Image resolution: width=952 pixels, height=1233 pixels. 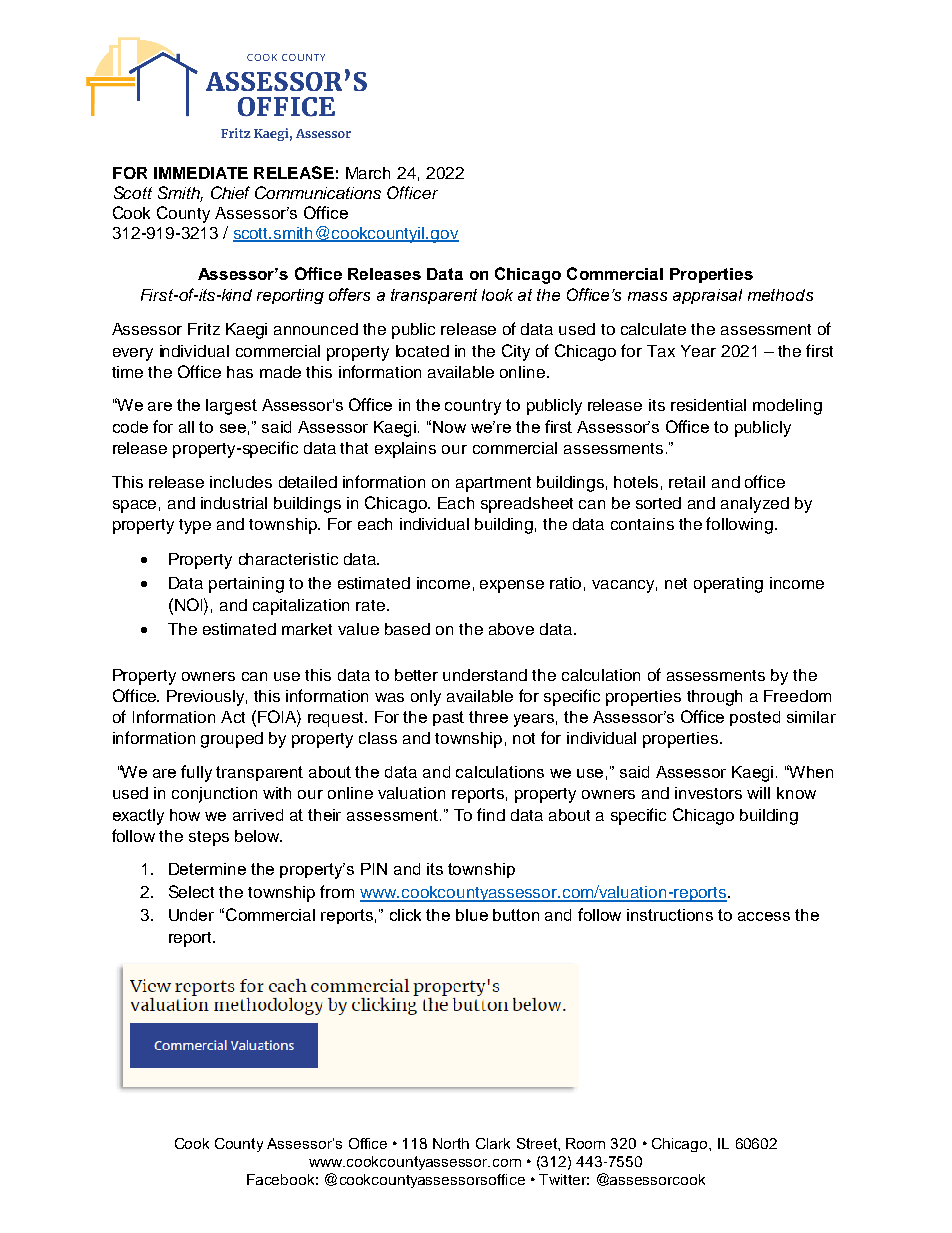 What do you see at coordinates (214, 795) in the screenshot?
I see `conjunction` at bounding box center [214, 795].
